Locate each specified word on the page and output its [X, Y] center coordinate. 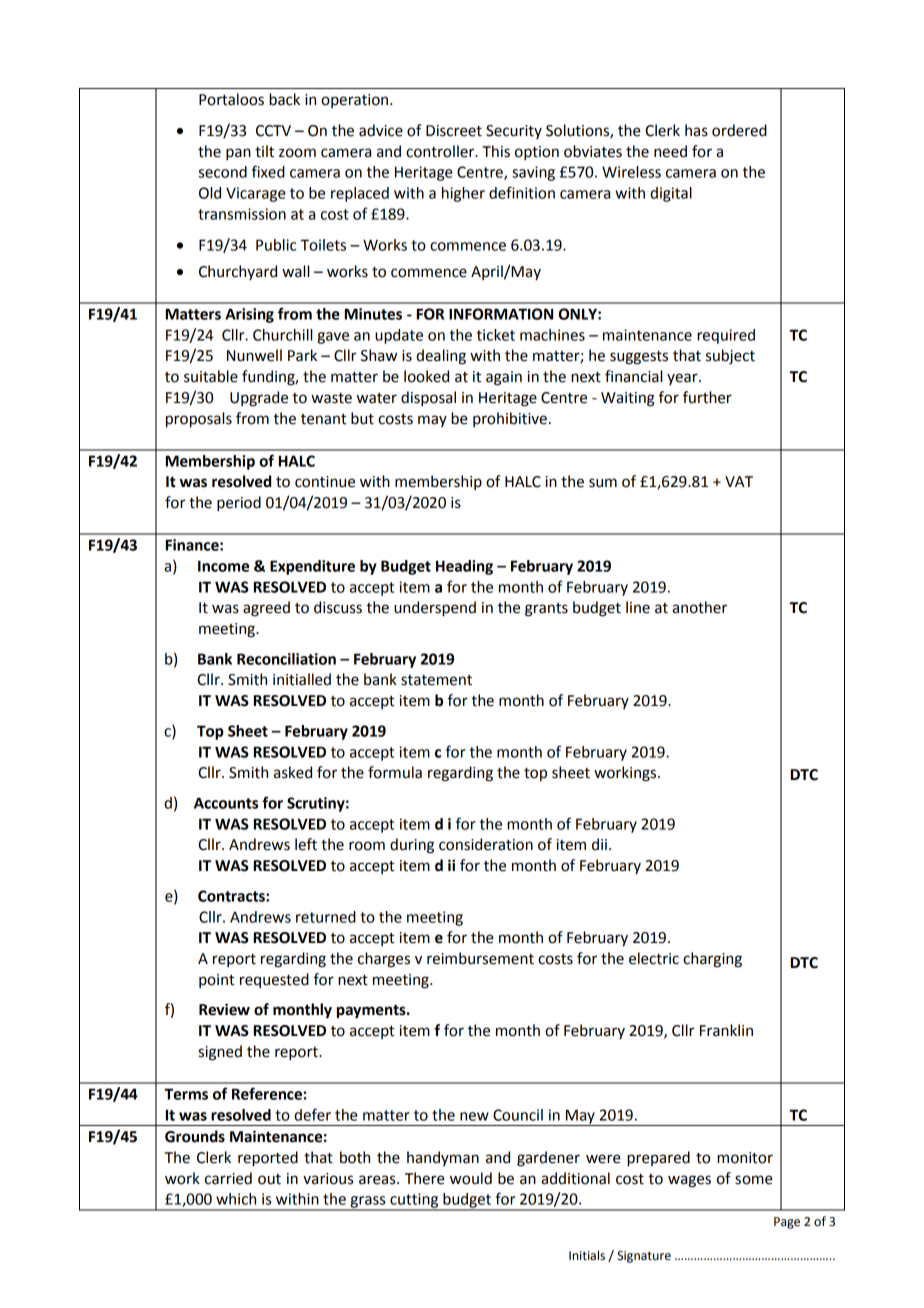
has [696, 130]
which [236, 1199]
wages [689, 1181]
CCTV [273, 131]
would [471, 1178]
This [496, 151]
